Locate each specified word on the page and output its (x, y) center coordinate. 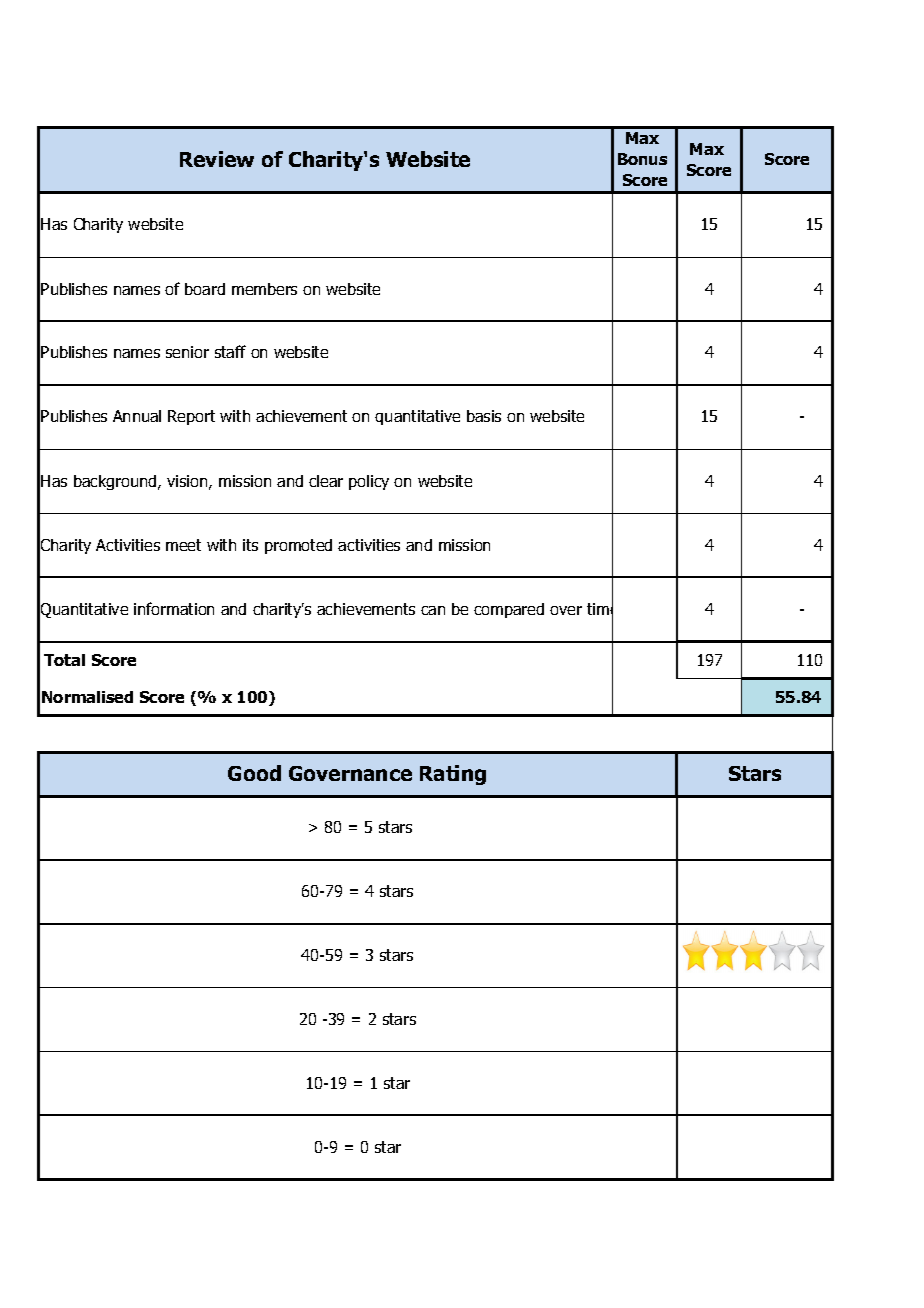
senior (187, 352)
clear (326, 481)
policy (369, 482)
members (264, 289)
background (116, 482)
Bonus (642, 159)
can (433, 610)
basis (484, 416)
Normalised (87, 697)
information (174, 608)
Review (217, 159)
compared (509, 610)
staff (230, 351)
